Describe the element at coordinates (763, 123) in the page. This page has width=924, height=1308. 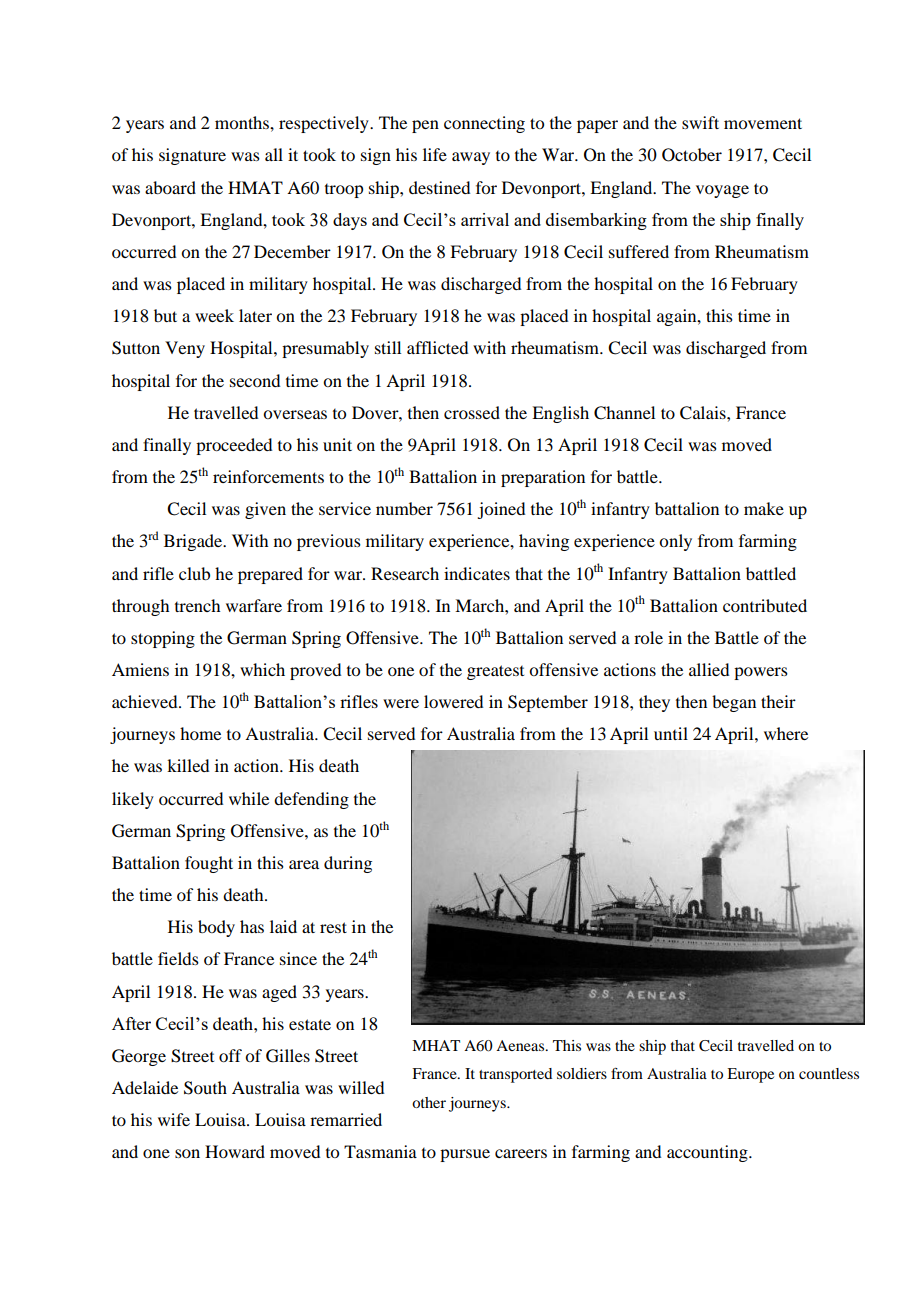
I see `movement` at that location.
